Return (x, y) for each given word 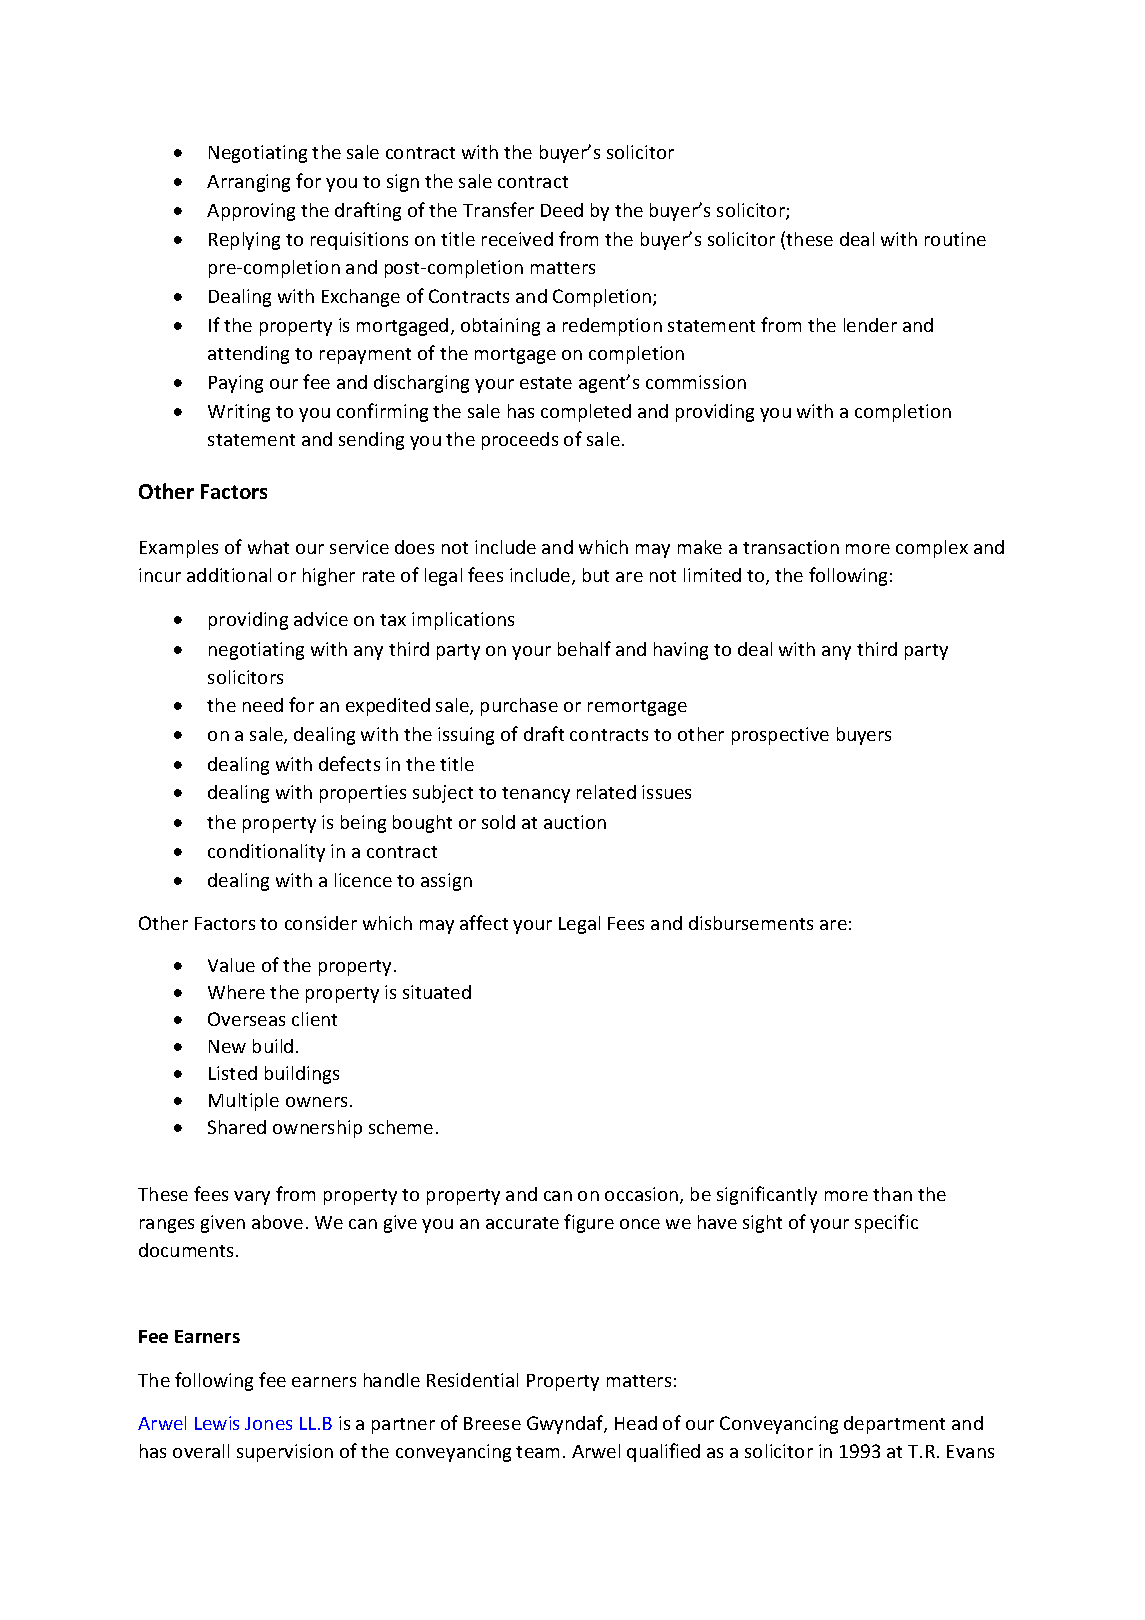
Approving (251, 212)
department (894, 1425)
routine (955, 239)
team (537, 1452)
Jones (268, 1423)
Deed (562, 210)
